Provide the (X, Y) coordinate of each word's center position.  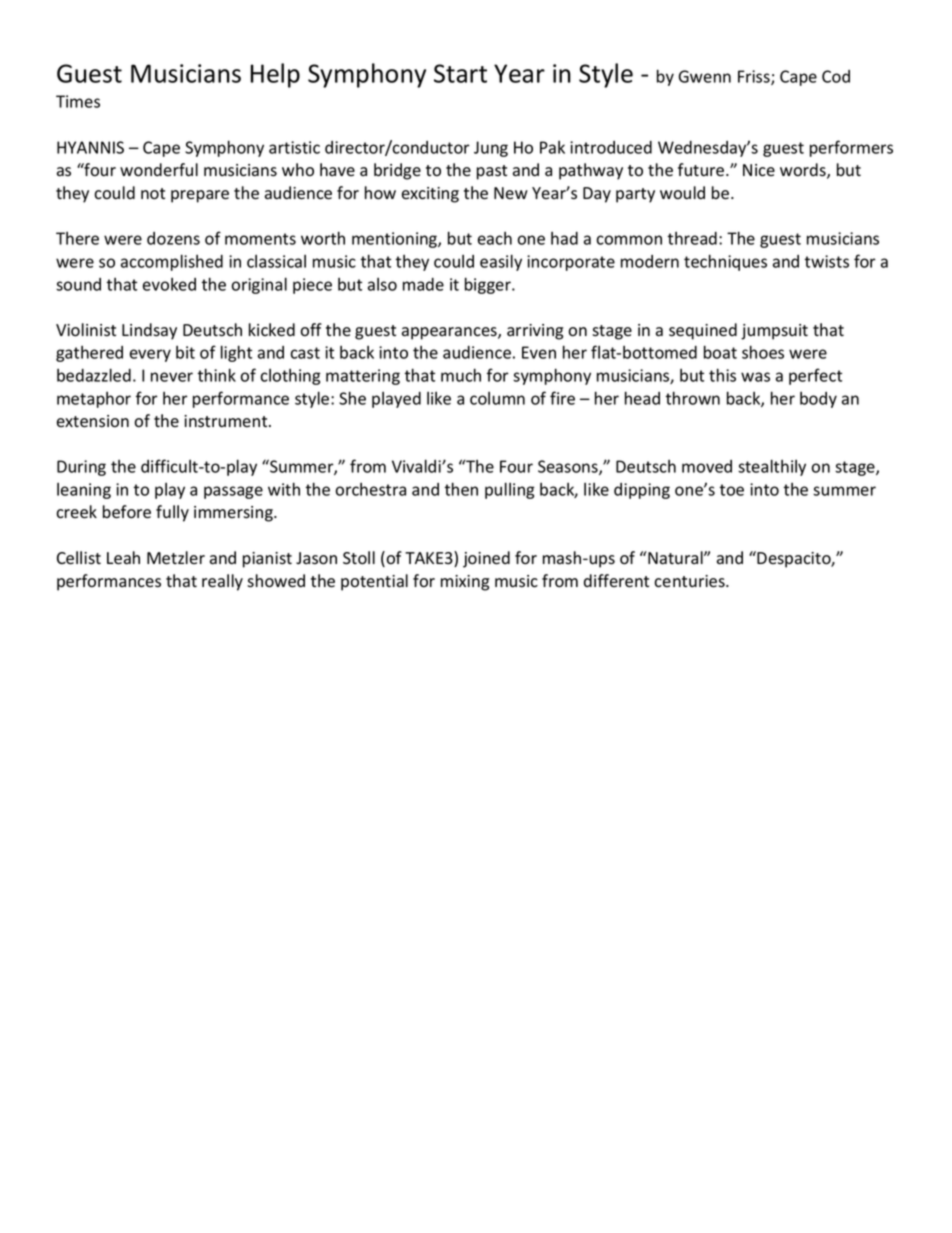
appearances (450, 333)
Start (460, 73)
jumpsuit (774, 332)
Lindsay (149, 331)
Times (78, 101)
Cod (836, 76)
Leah (123, 558)
